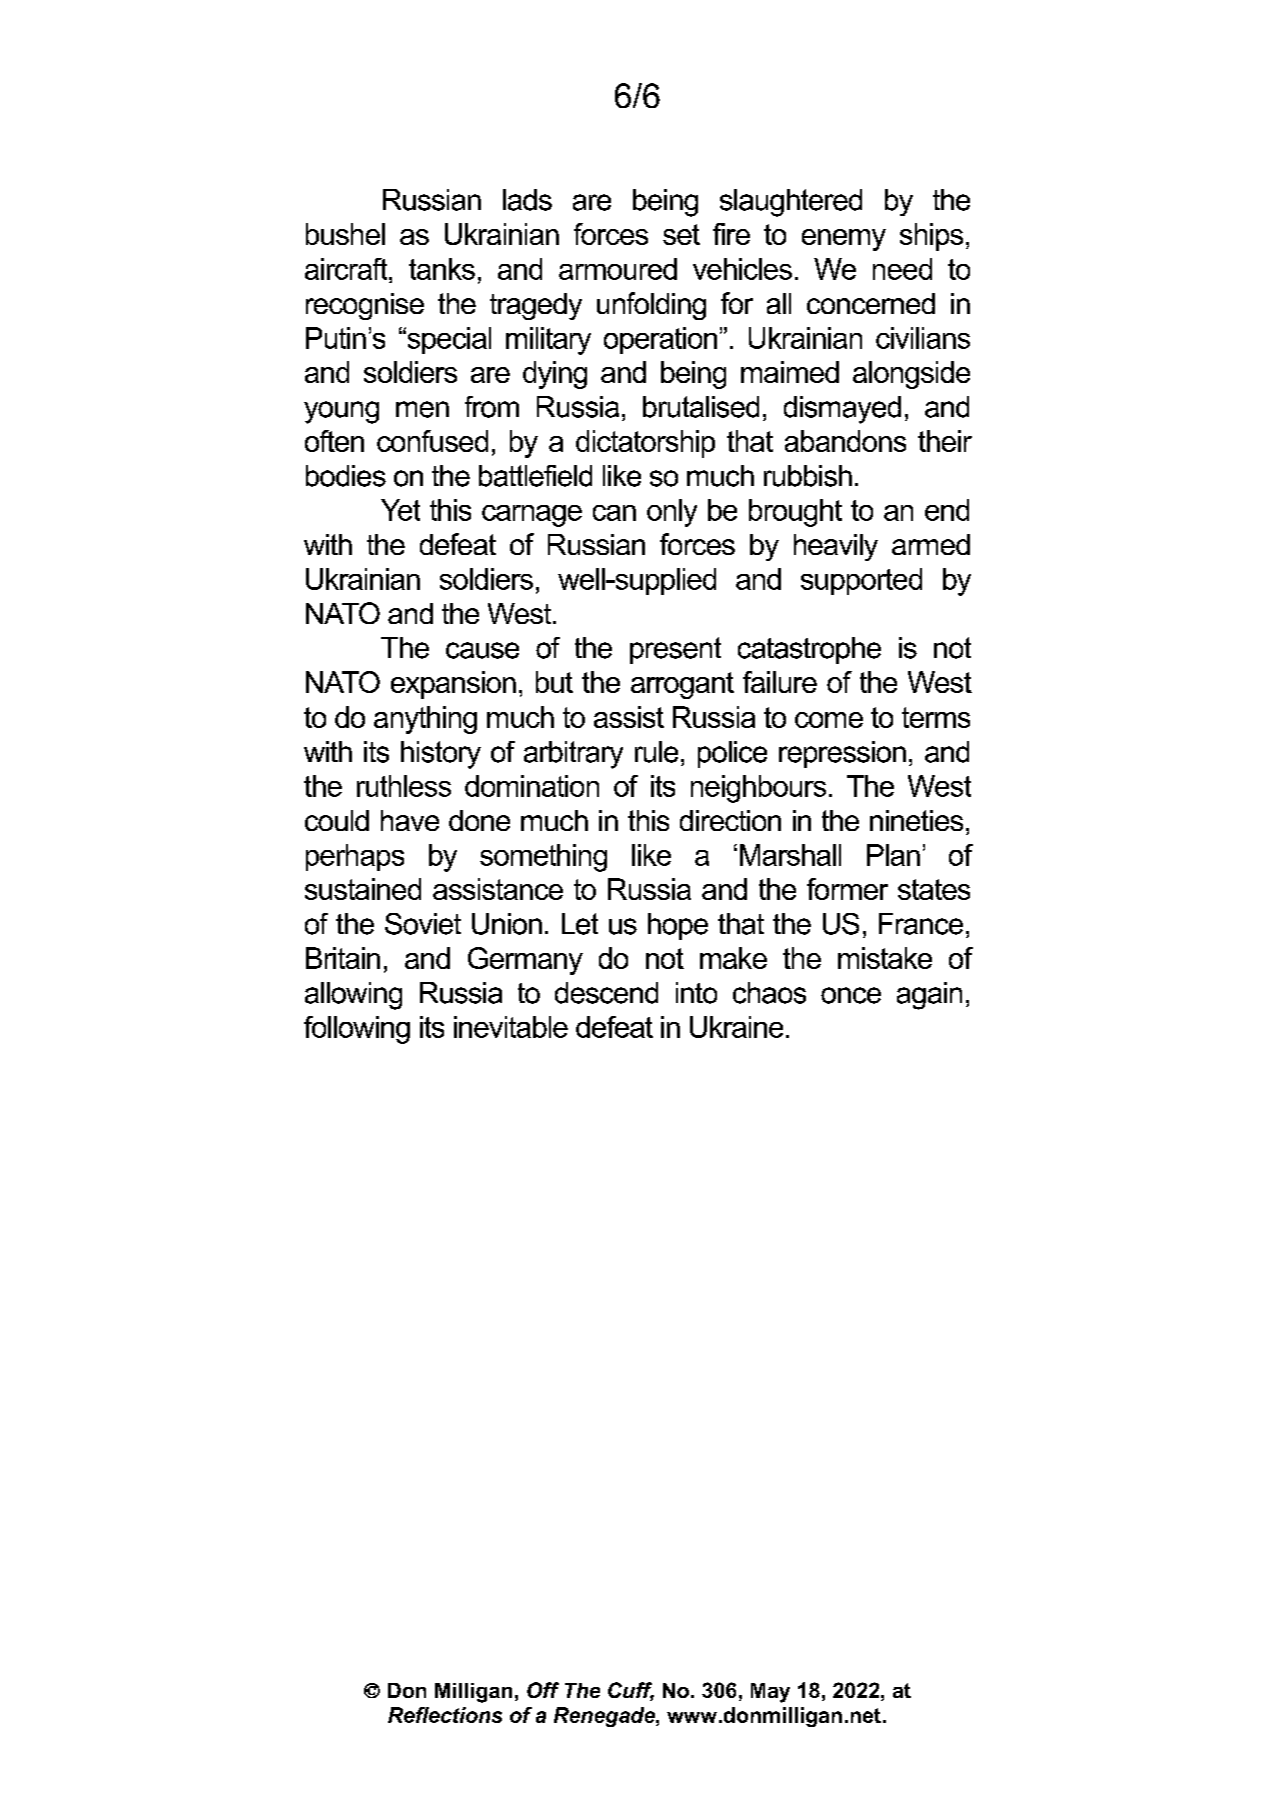 The width and height of the document is (1274, 1803). Describe the element at coordinates (844, 240) in the document. I see `enemy` at that location.
